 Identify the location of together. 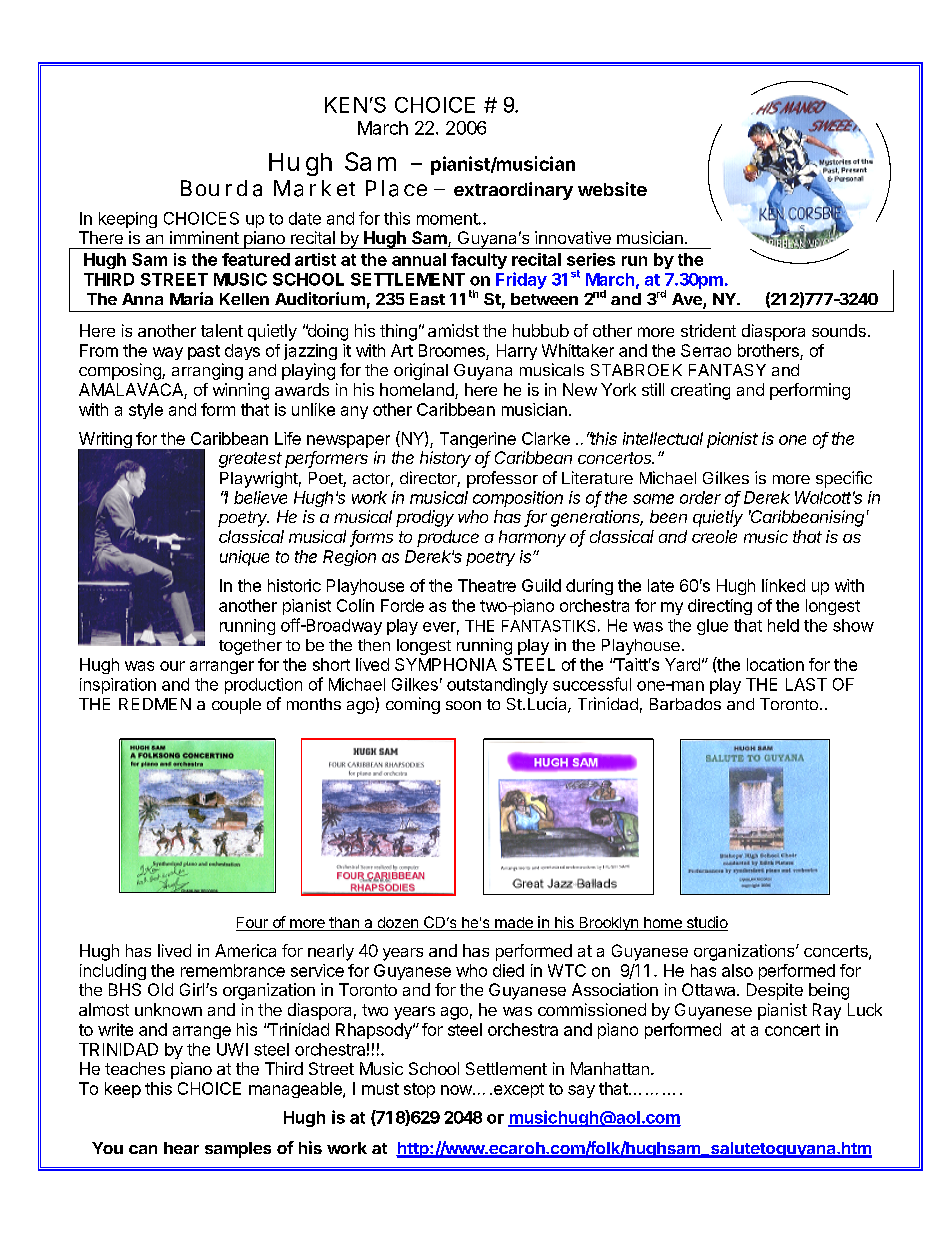
(250, 647).
